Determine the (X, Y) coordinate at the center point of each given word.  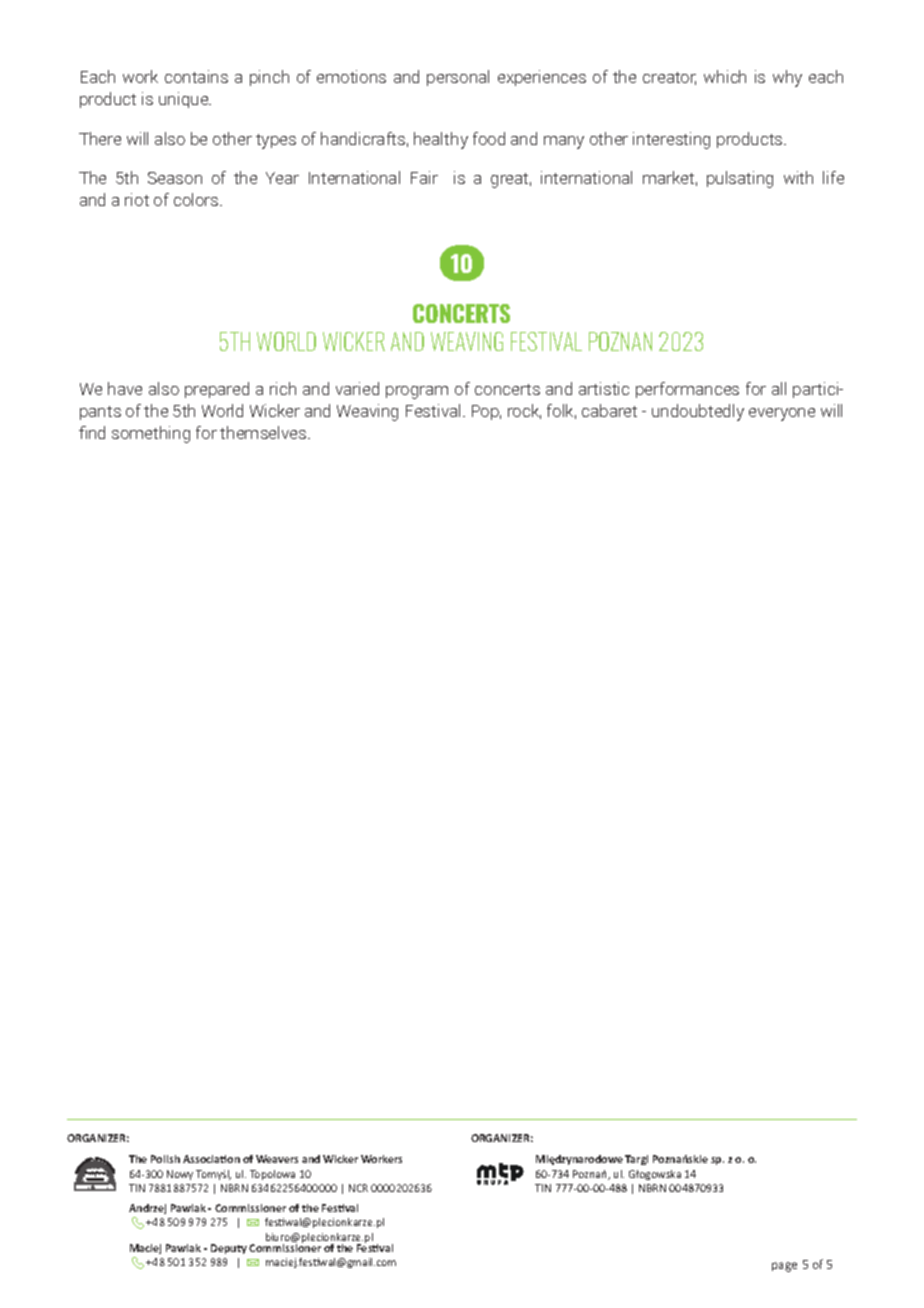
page (784, 1267)
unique (185, 100)
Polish (165, 1159)
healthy (441, 140)
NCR (358, 1188)
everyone (782, 414)
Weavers (277, 1159)
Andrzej (147, 1209)
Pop (486, 412)
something (151, 434)
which (725, 76)
